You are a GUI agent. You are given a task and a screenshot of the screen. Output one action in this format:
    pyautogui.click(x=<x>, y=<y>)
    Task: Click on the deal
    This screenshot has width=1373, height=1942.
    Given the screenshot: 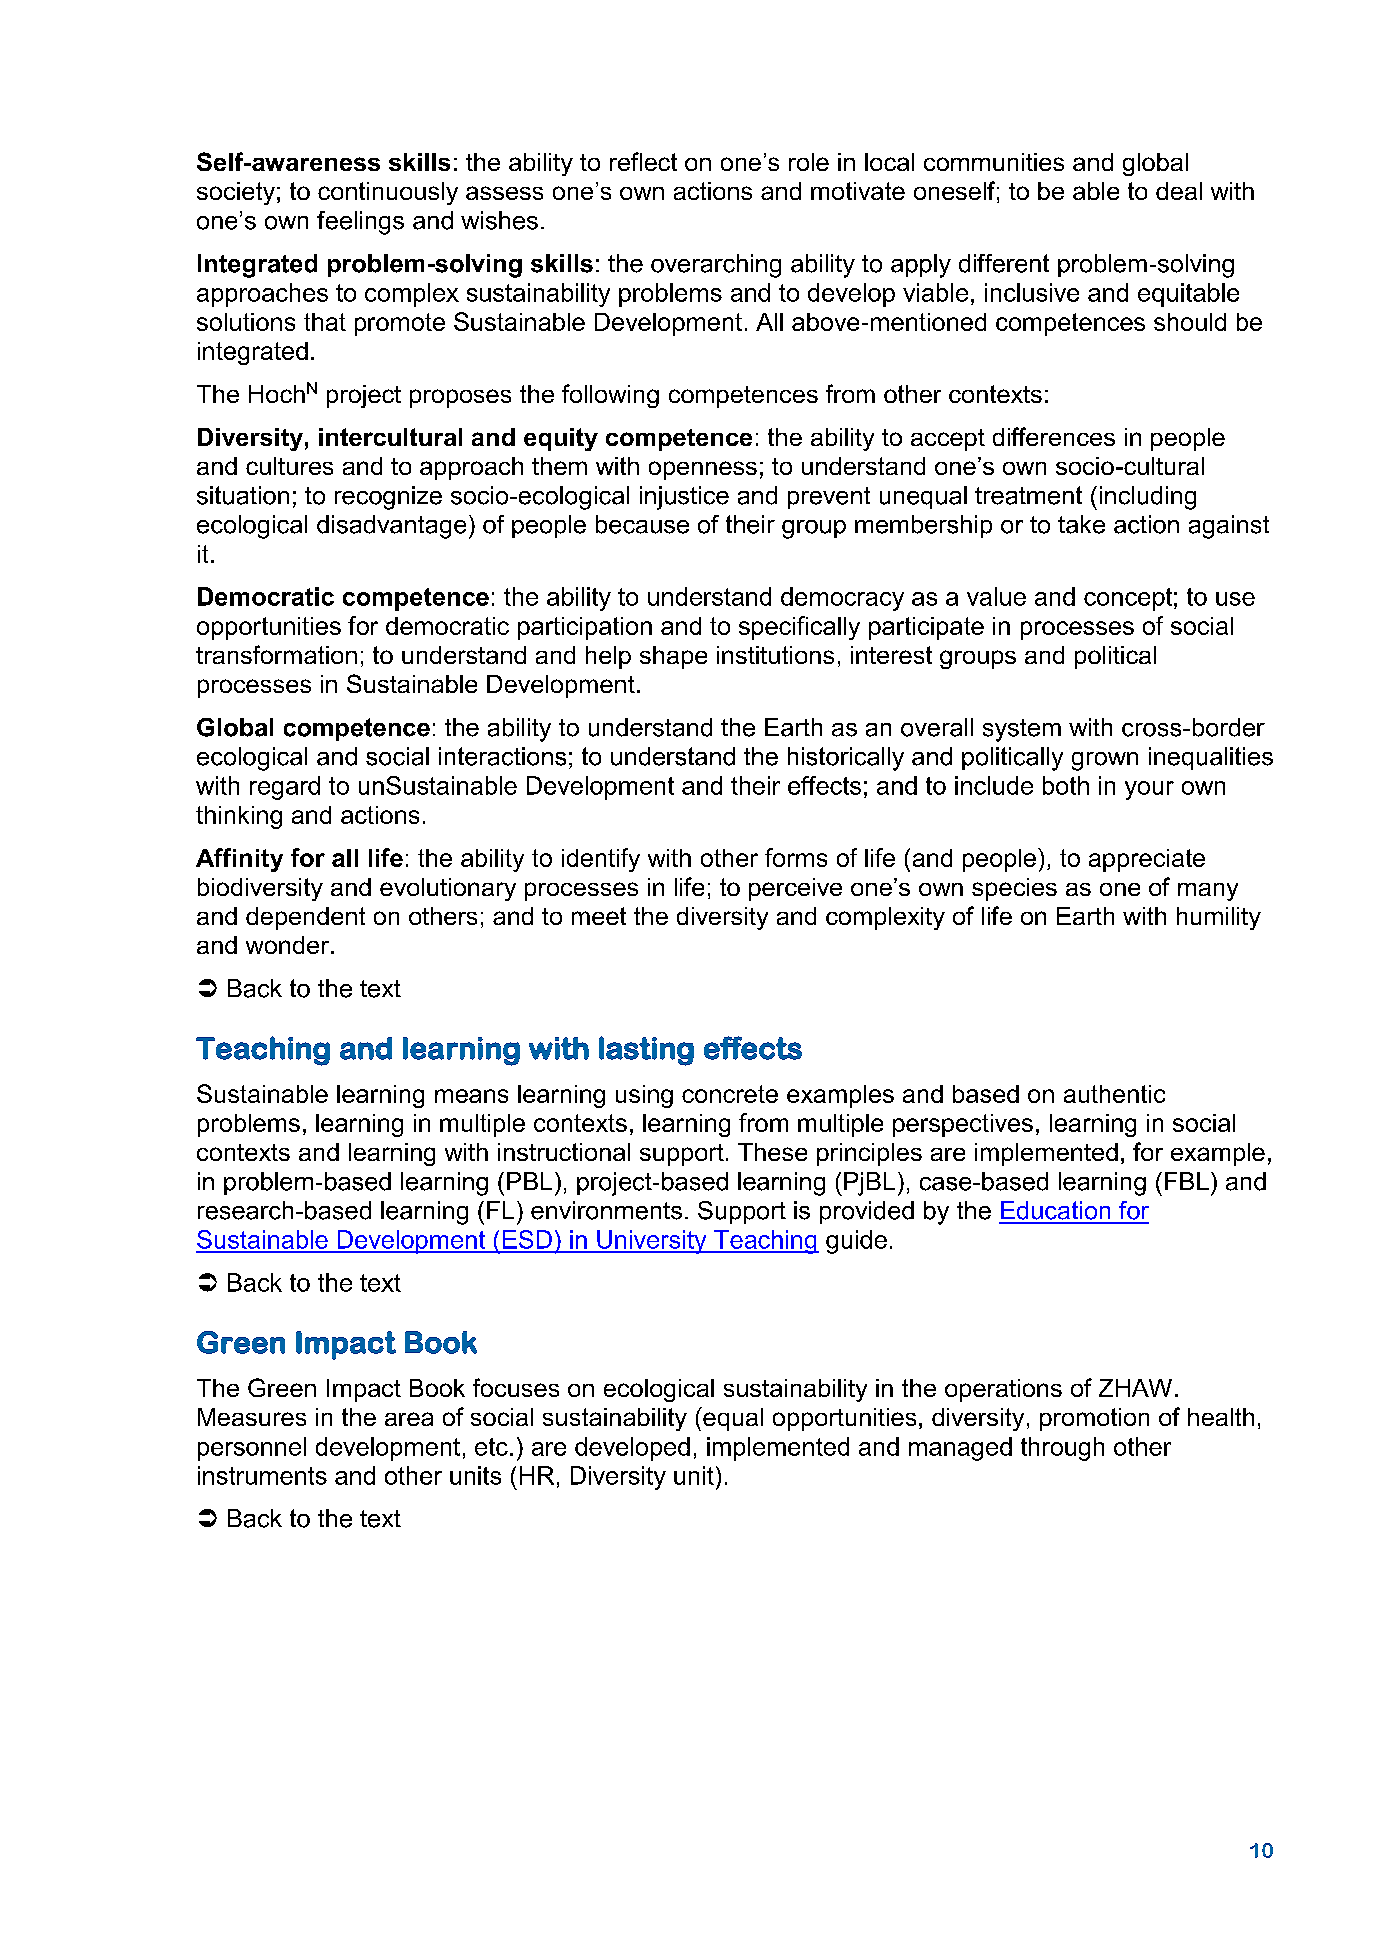 What is the action you would take?
    pyautogui.click(x=1179, y=191)
